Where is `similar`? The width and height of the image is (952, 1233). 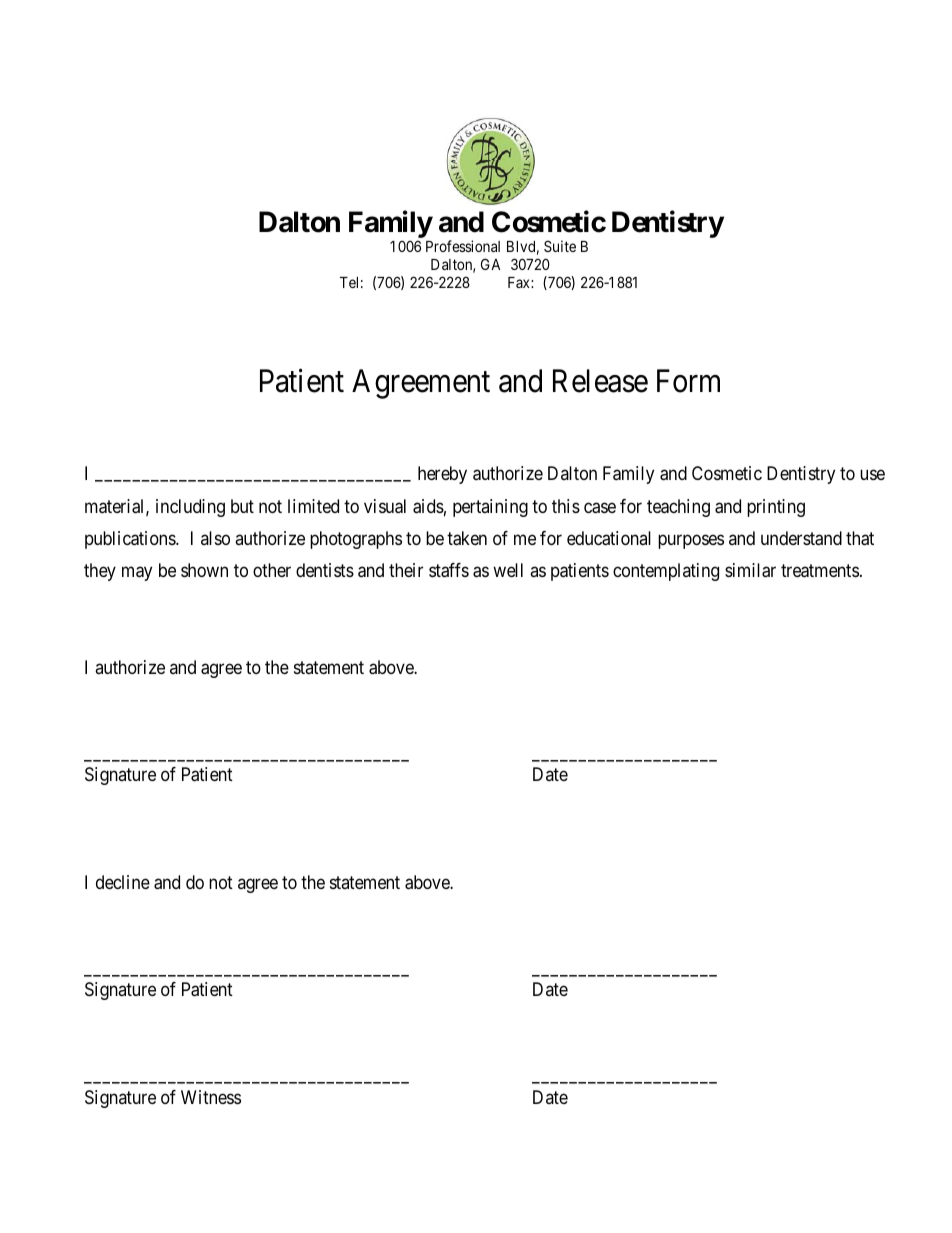
similar is located at coordinates (750, 570).
